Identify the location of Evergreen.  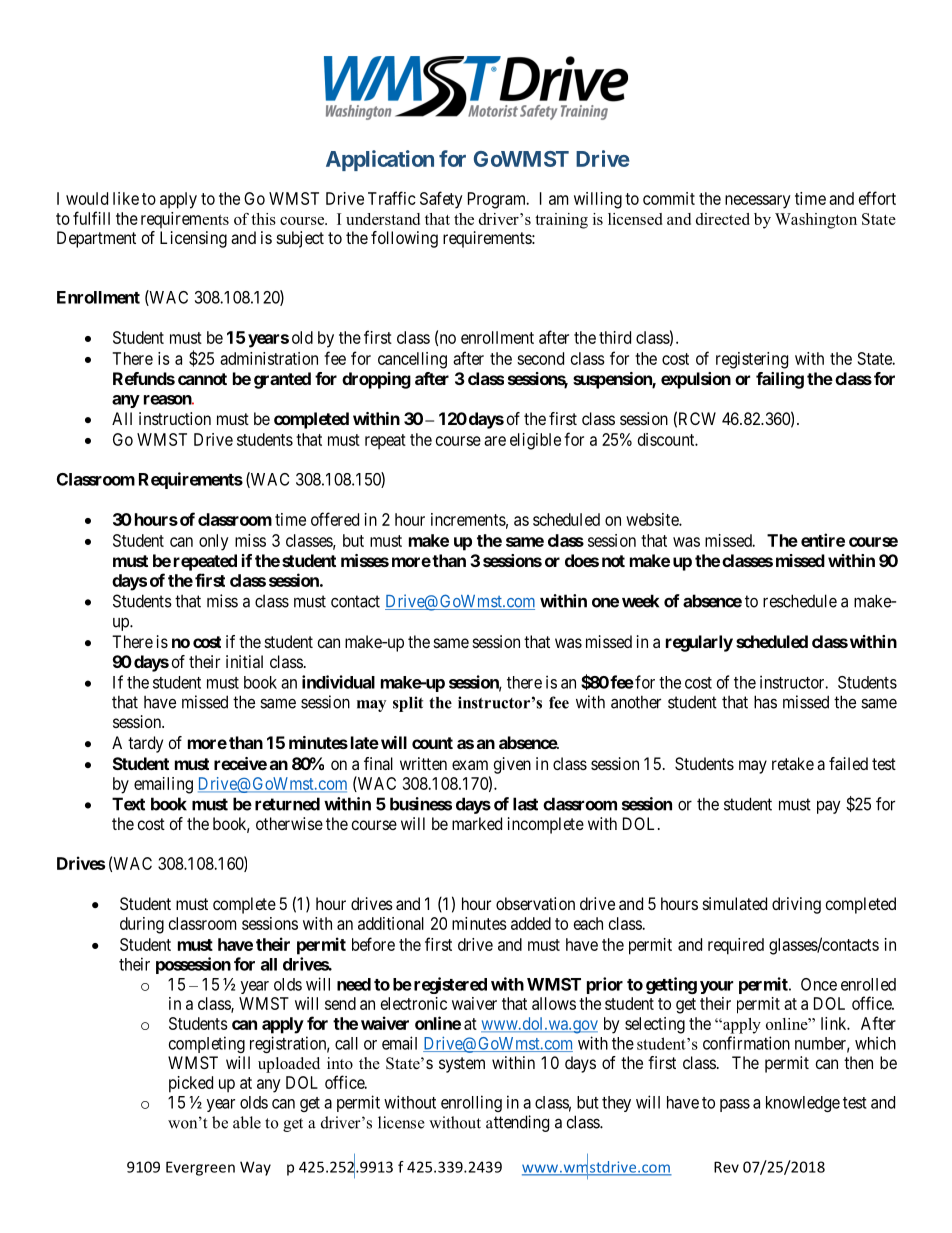
(200, 1168).
